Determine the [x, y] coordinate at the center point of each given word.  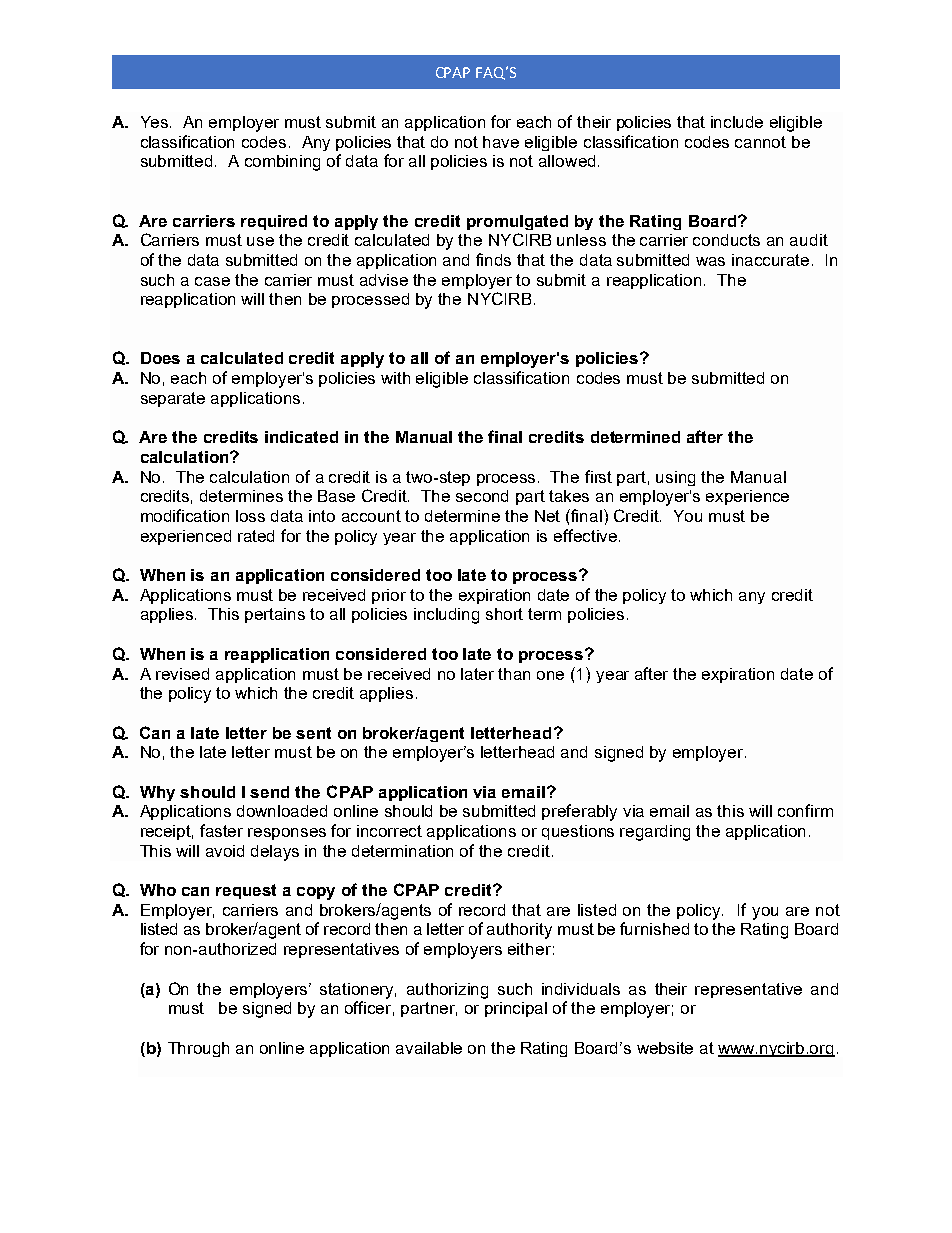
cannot [760, 142]
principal [516, 1009]
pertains [275, 615]
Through [198, 1049]
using [675, 478]
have [501, 142]
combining [282, 163]
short [504, 614]
